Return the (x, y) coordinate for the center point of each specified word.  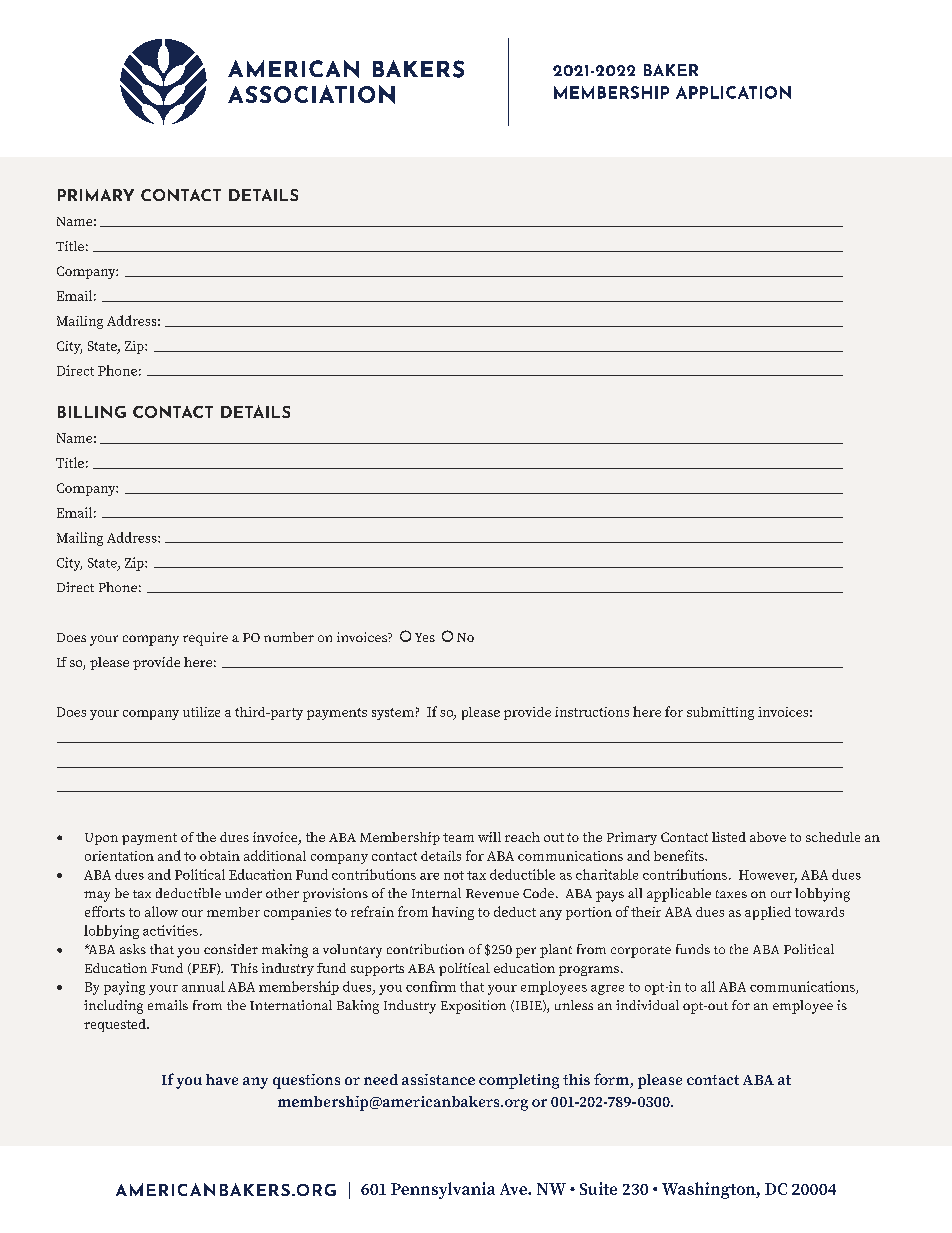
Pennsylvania (443, 1190)
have (222, 1079)
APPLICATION (733, 92)
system (393, 714)
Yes (425, 637)
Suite (598, 1188)
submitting (720, 713)
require (205, 639)
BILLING (92, 412)
